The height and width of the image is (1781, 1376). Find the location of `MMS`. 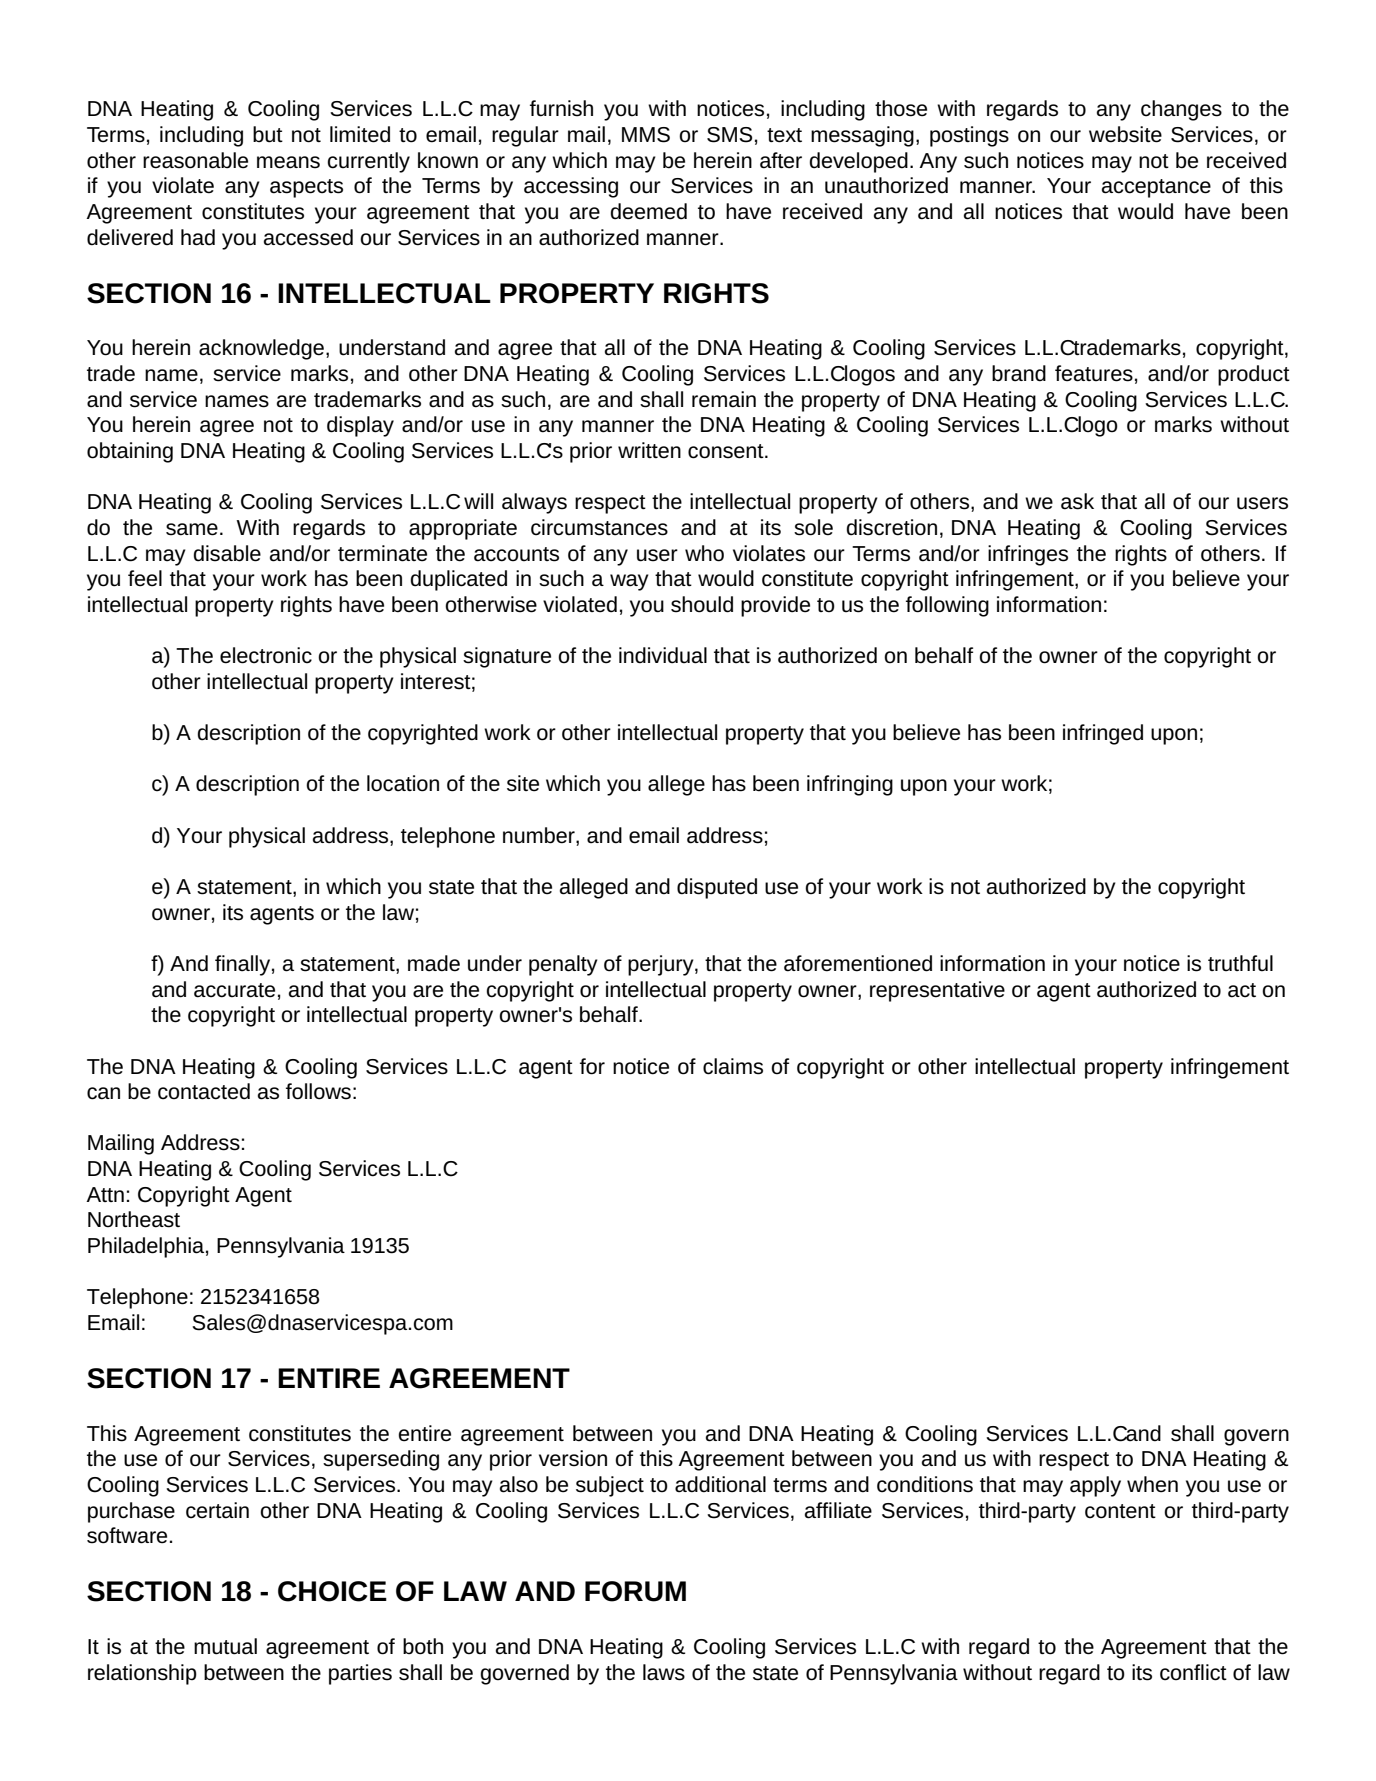

MMS is located at coordinates (646, 135).
